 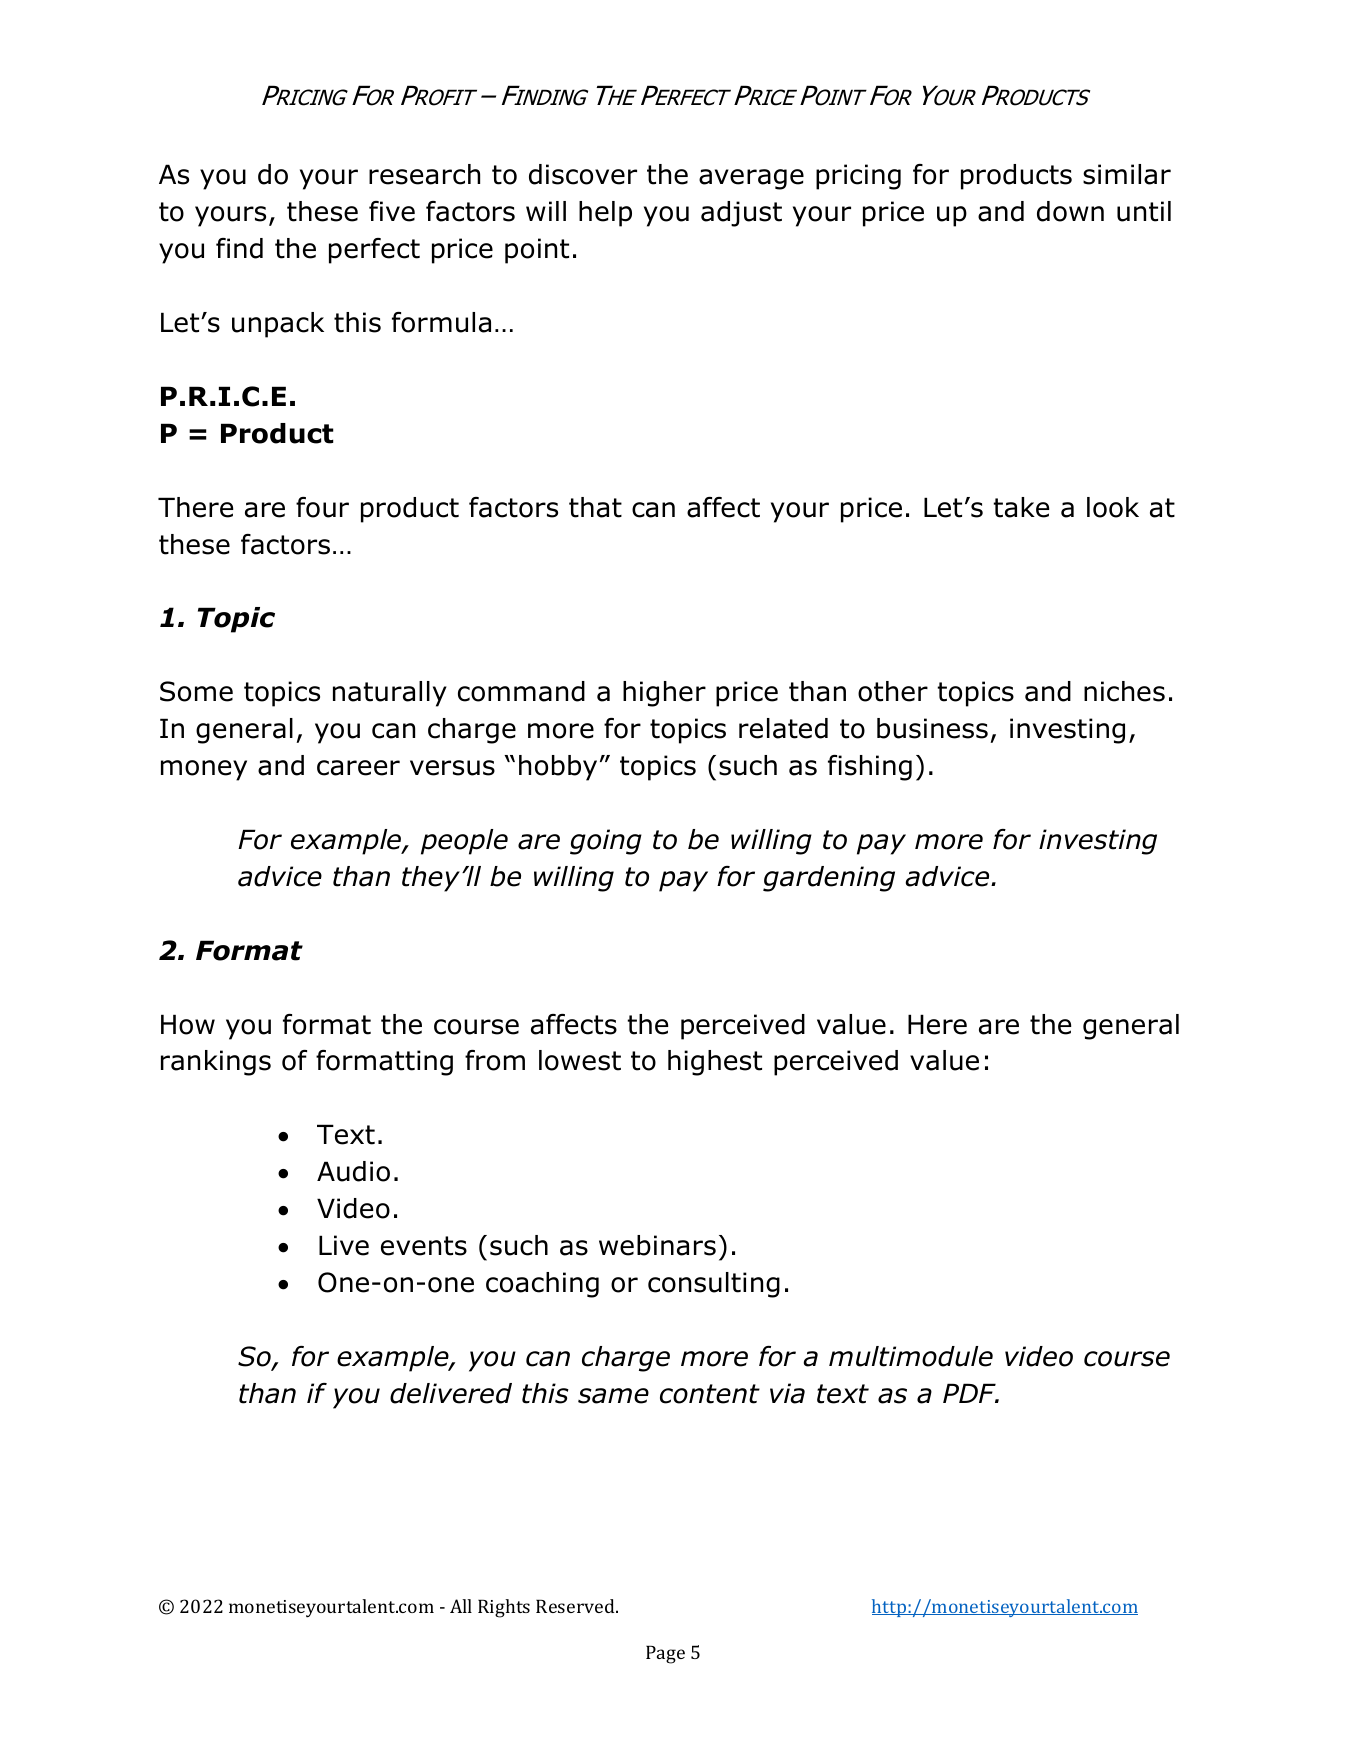 I want to click on via, so click(x=787, y=1393).
